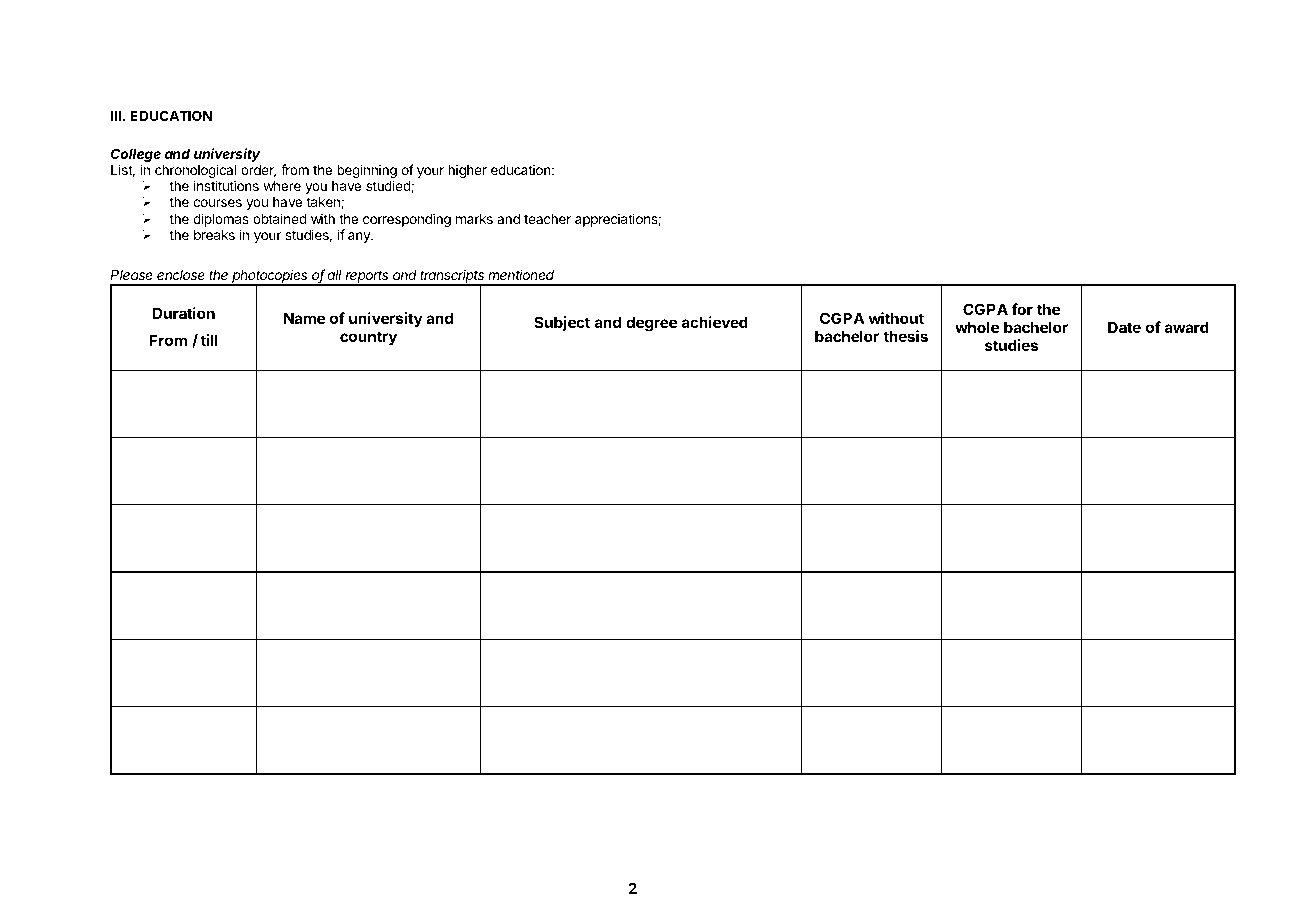  What do you see at coordinates (651, 324) in the screenshot?
I see `degree` at bounding box center [651, 324].
